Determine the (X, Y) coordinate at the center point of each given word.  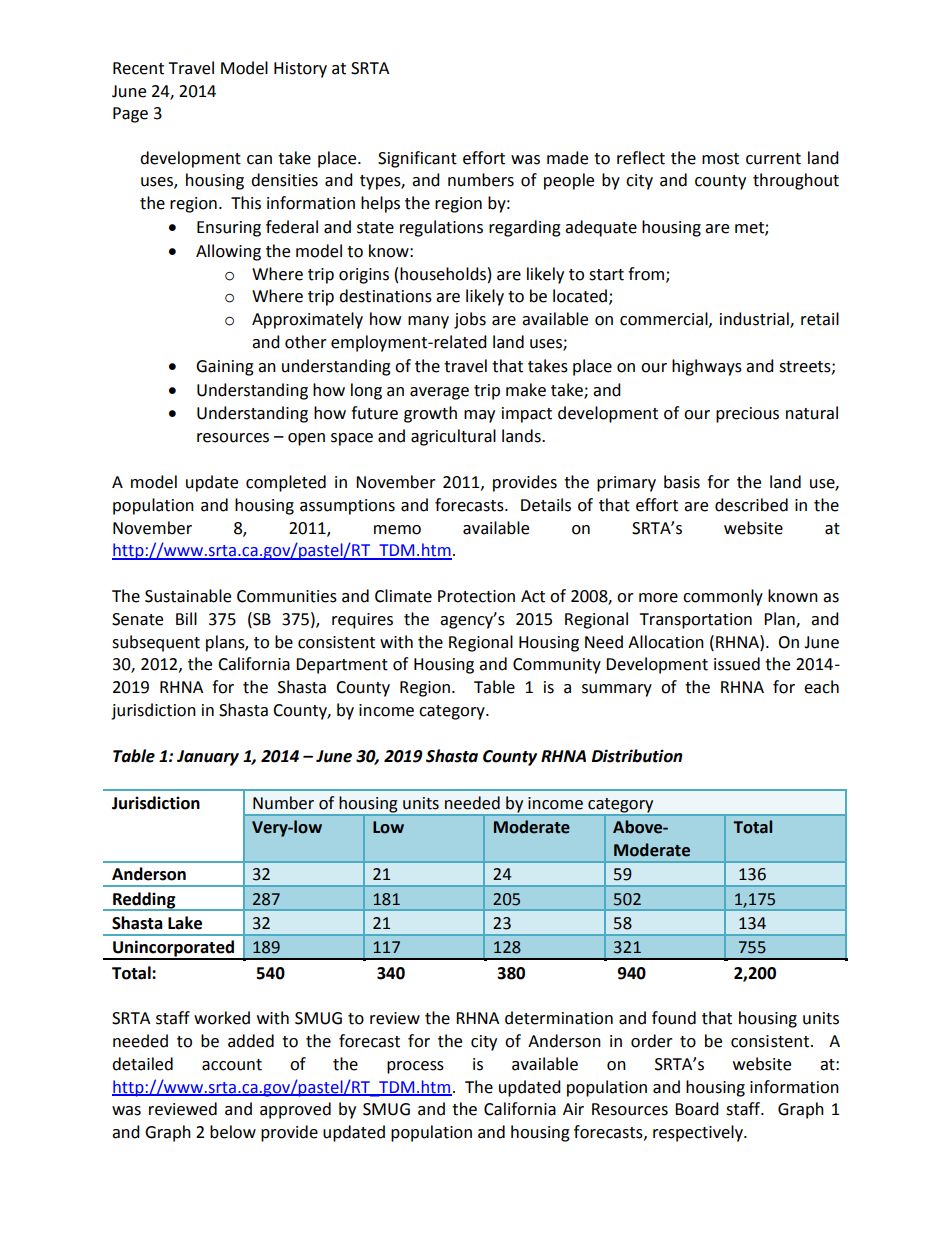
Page (130, 115)
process (415, 1067)
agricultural (453, 437)
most (720, 159)
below (233, 1132)
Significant (417, 159)
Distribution (637, 756)
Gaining (225, 368)
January (208, 758)
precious (747, 415)
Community (557, 666)
